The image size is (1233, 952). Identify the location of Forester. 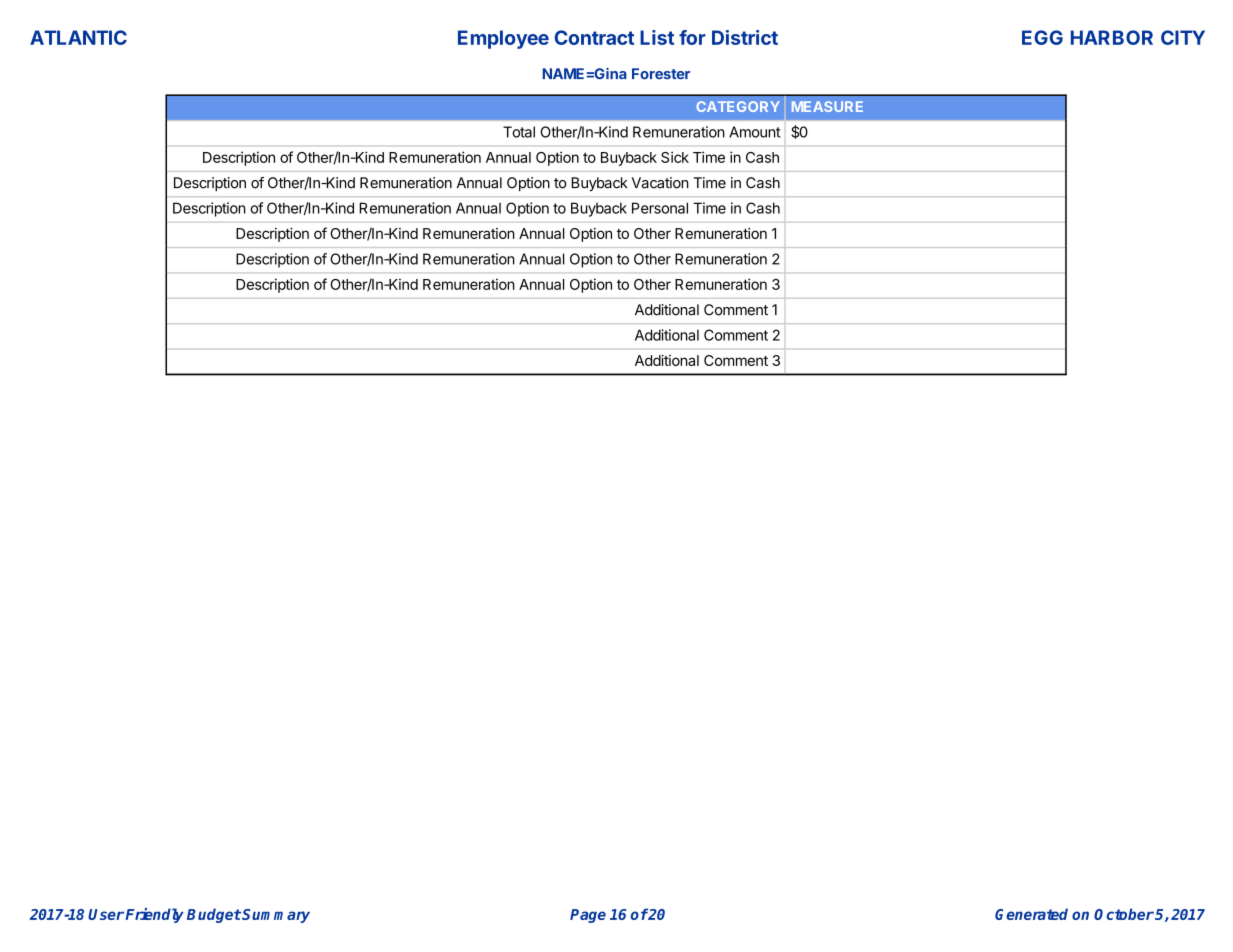
(661, 74).
